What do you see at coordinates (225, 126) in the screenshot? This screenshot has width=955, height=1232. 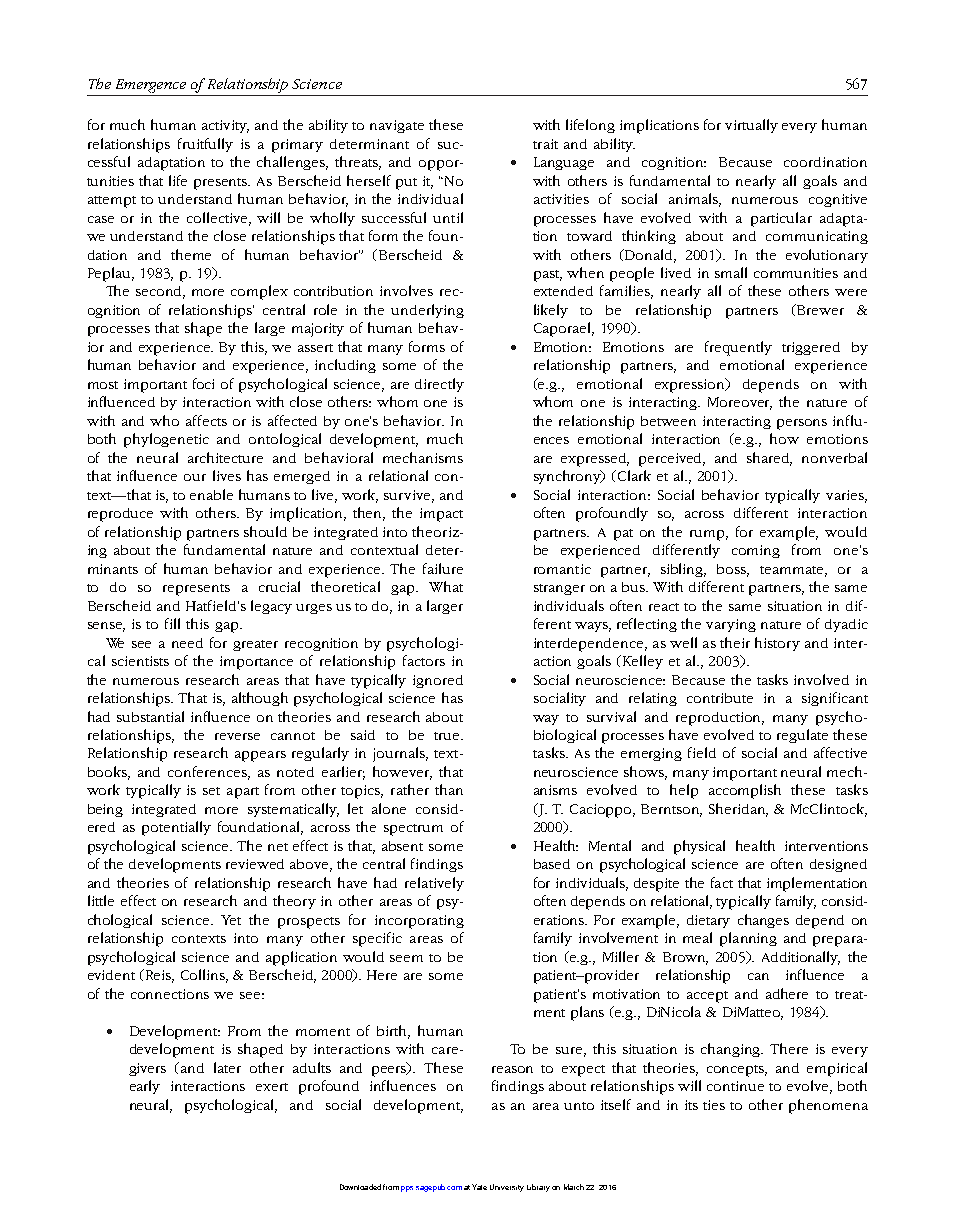 I see `activity` at bounding box center [225, 126].
